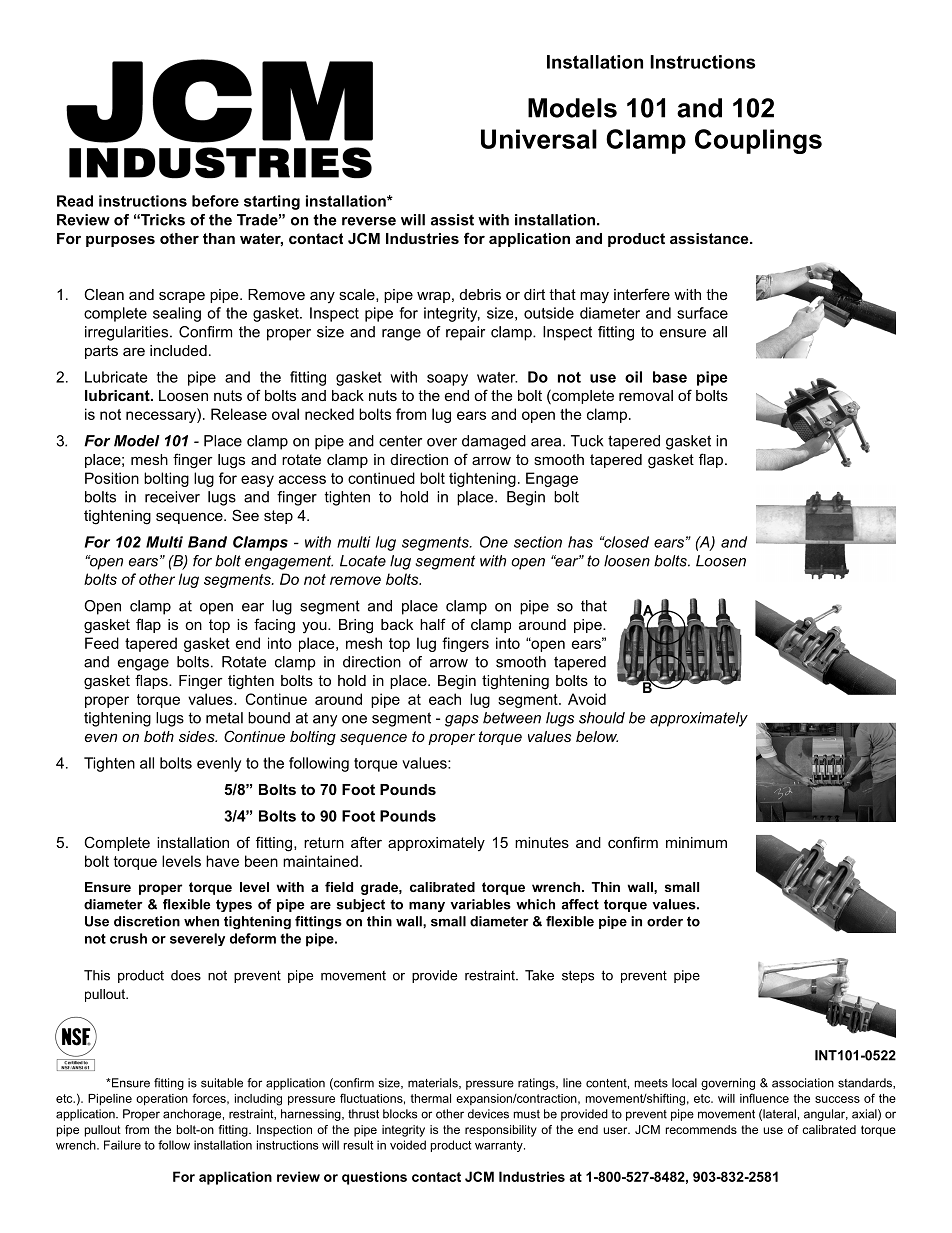 Image resolution: width=952 pixels, height=1233 pixels. Describe the element at coordinates (500, 1146) in the page. I see `warranty` at that location.
